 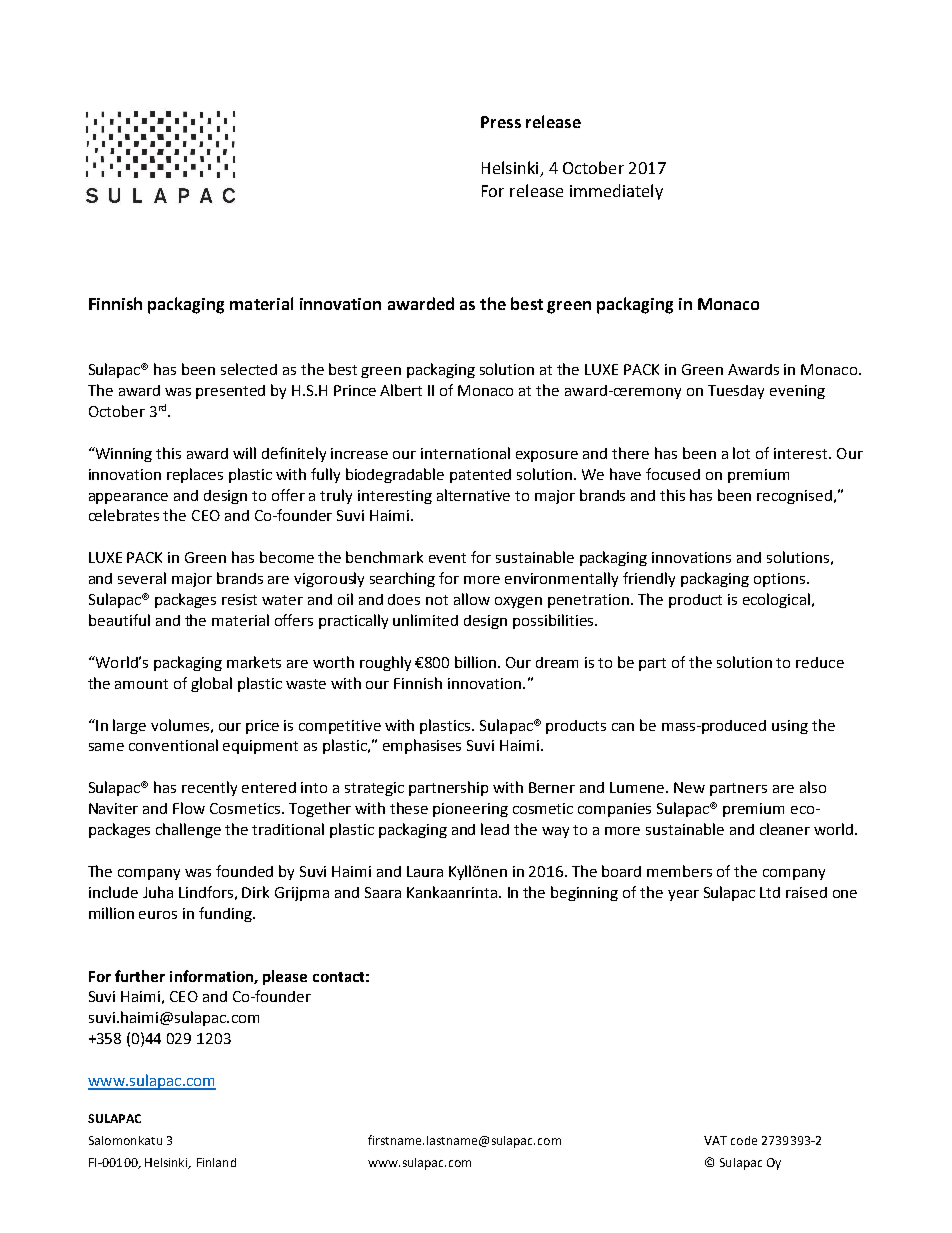 I want to click on ecological, so click(x=776, y=600).
